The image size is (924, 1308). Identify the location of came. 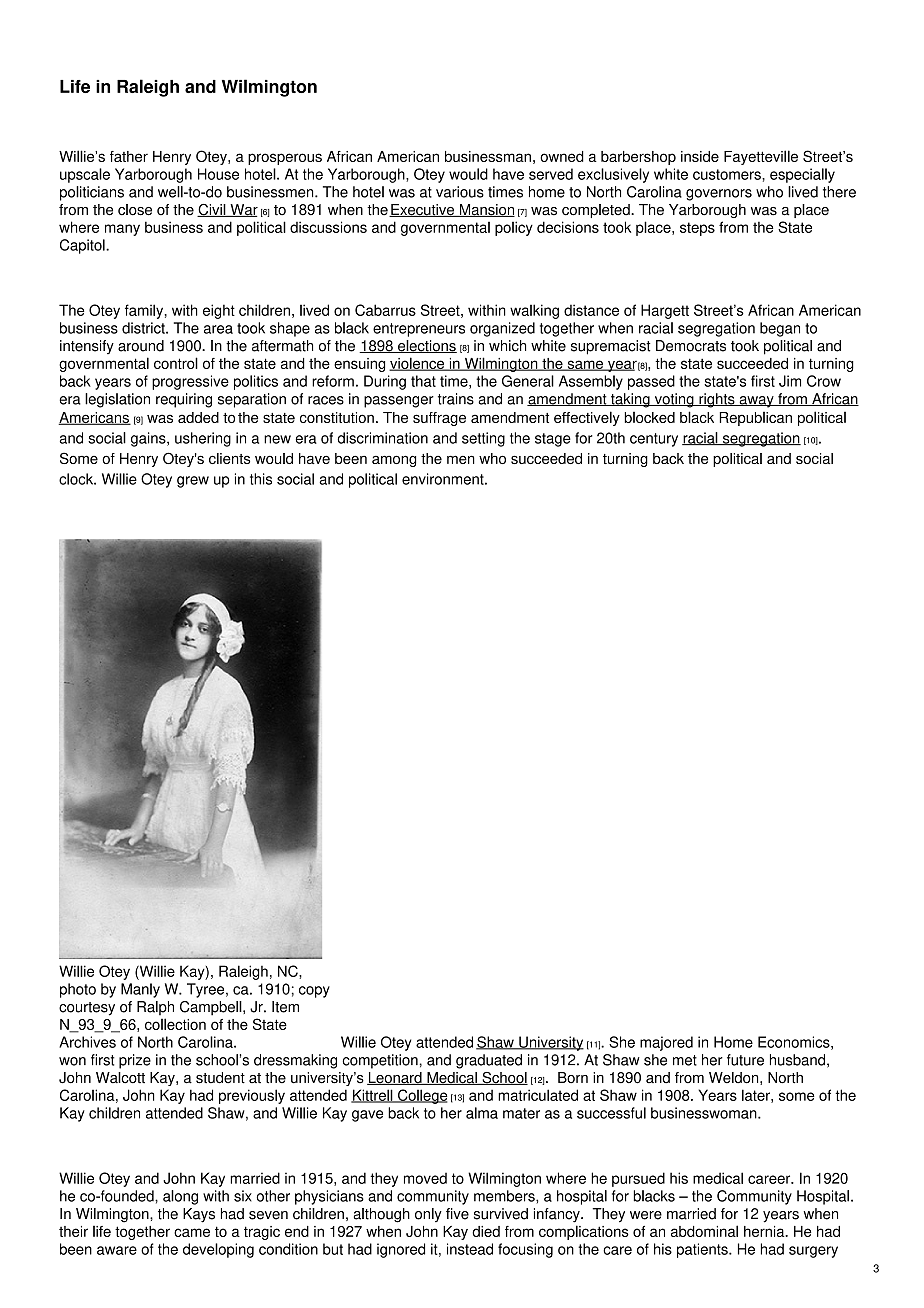
(192, 1232).
